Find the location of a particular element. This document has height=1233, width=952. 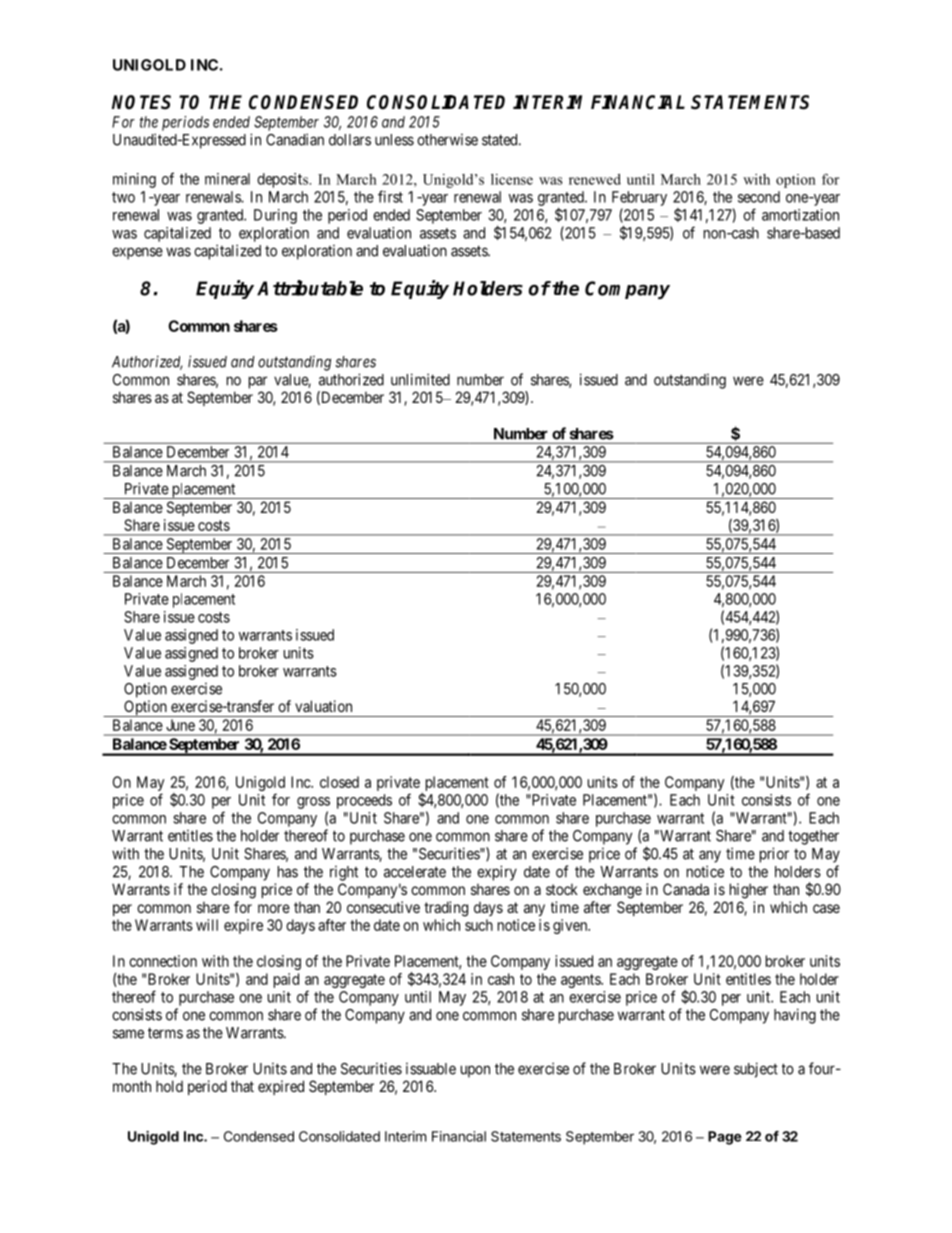

that is located at coordinates (242, 1086).
